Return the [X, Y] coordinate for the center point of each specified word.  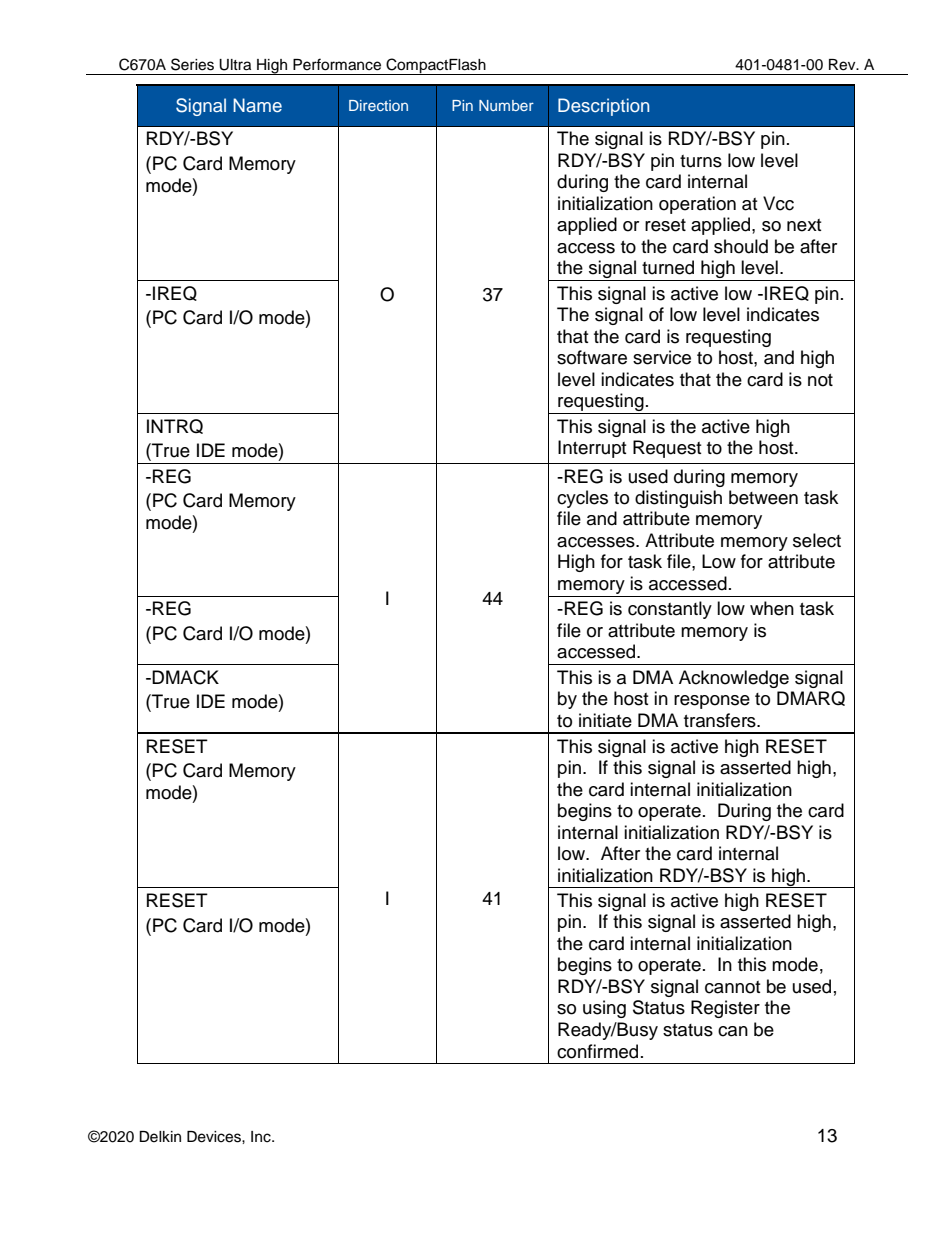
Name [257, 105]
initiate [605, 720]
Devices [215, 1137]
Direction [378, 105]
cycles [582, 499]
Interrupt [592, 449]
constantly [670, 610]
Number [506, 105]
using [604, 1009]
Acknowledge [734, 679]
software [592, 357]
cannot [732, 987]
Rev [843, 65]
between [763, 497]
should [741, 246]
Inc [262, 1137]
